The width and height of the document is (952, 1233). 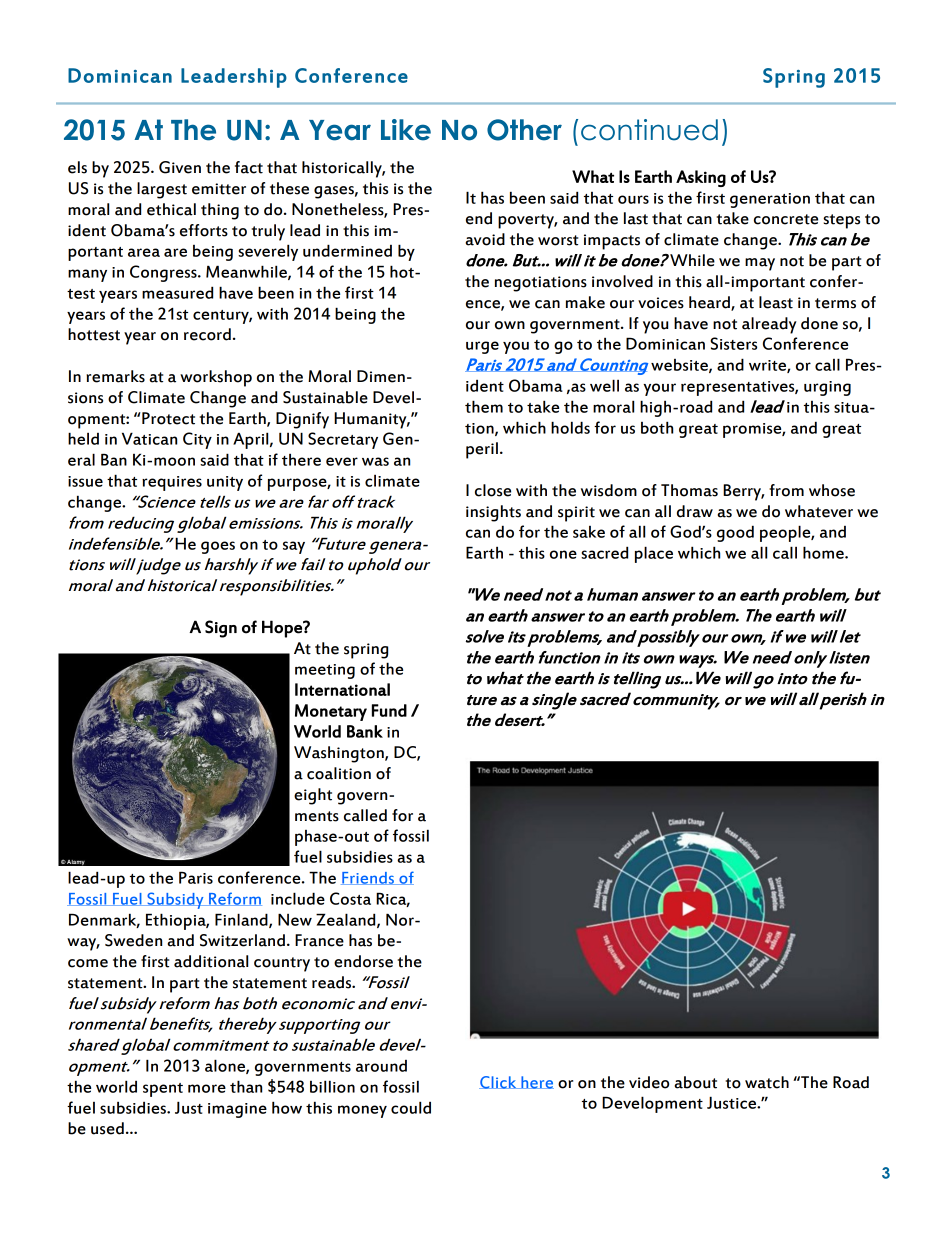 I want to click on Berry, so click(x=743, y=492).
